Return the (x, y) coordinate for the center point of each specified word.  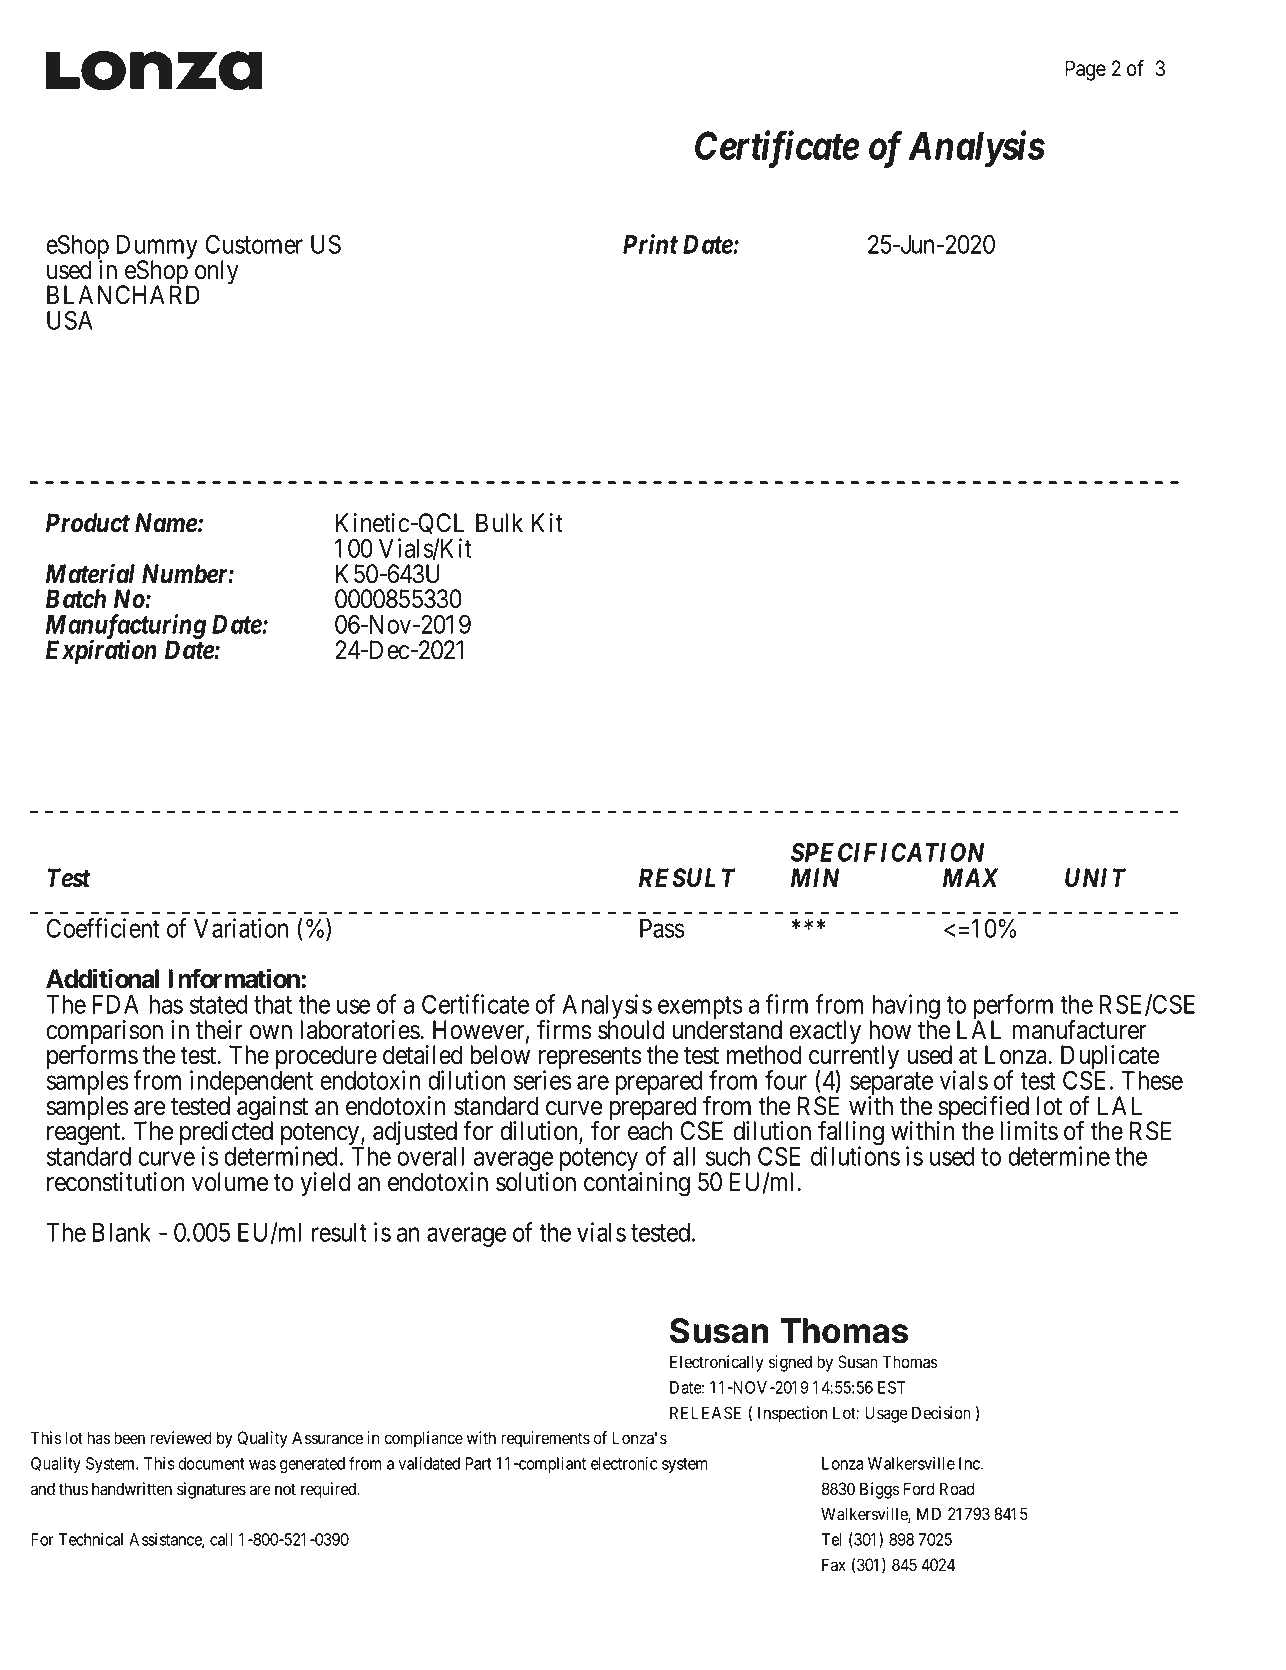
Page (1085, 70)
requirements (545, 1439)
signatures (211, 1490)
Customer (254, 244)
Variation (241, 928)
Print (650, 244)
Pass (662, 928)
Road (957, 1489)
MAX (971, 877)
